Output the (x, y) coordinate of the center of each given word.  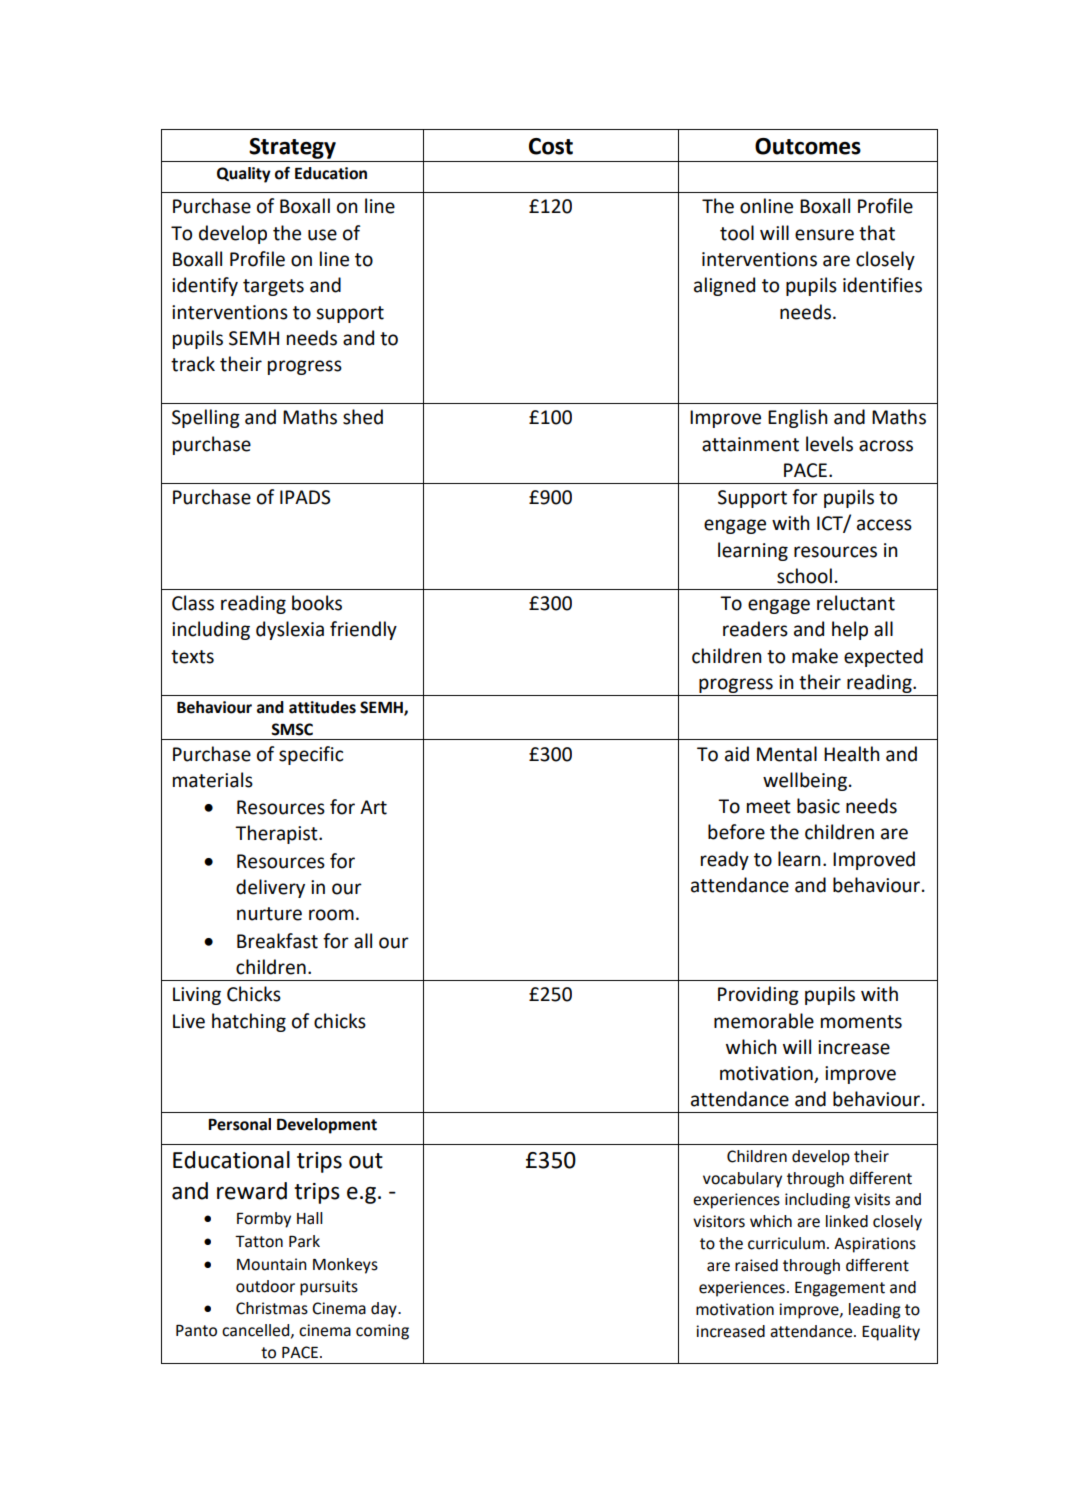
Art (373, 807)
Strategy (292, 148)
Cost (551, 146)
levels (829, 444)
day (385, 1310)
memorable (764, 1021)
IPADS (305, 497)
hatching (249, 1022)
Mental (787, 754)
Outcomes (808, 146)
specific (311, 755)
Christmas (272, 1308)
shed (363, 417)
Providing (758, 995)
